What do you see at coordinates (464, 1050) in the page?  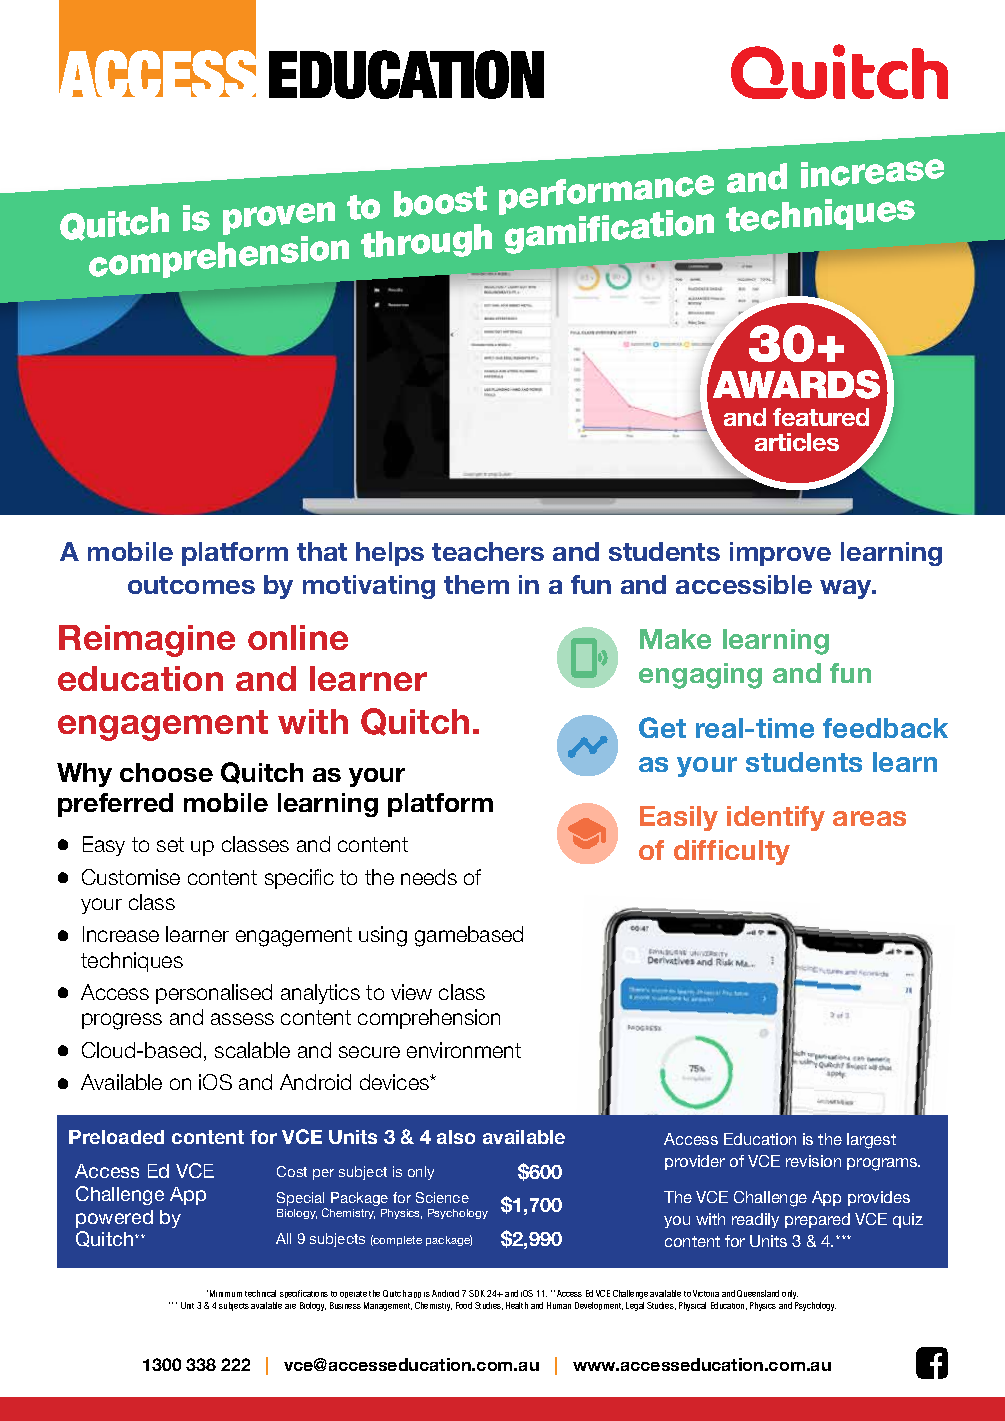 I see `environment` at bounding box center [464, 1050].
